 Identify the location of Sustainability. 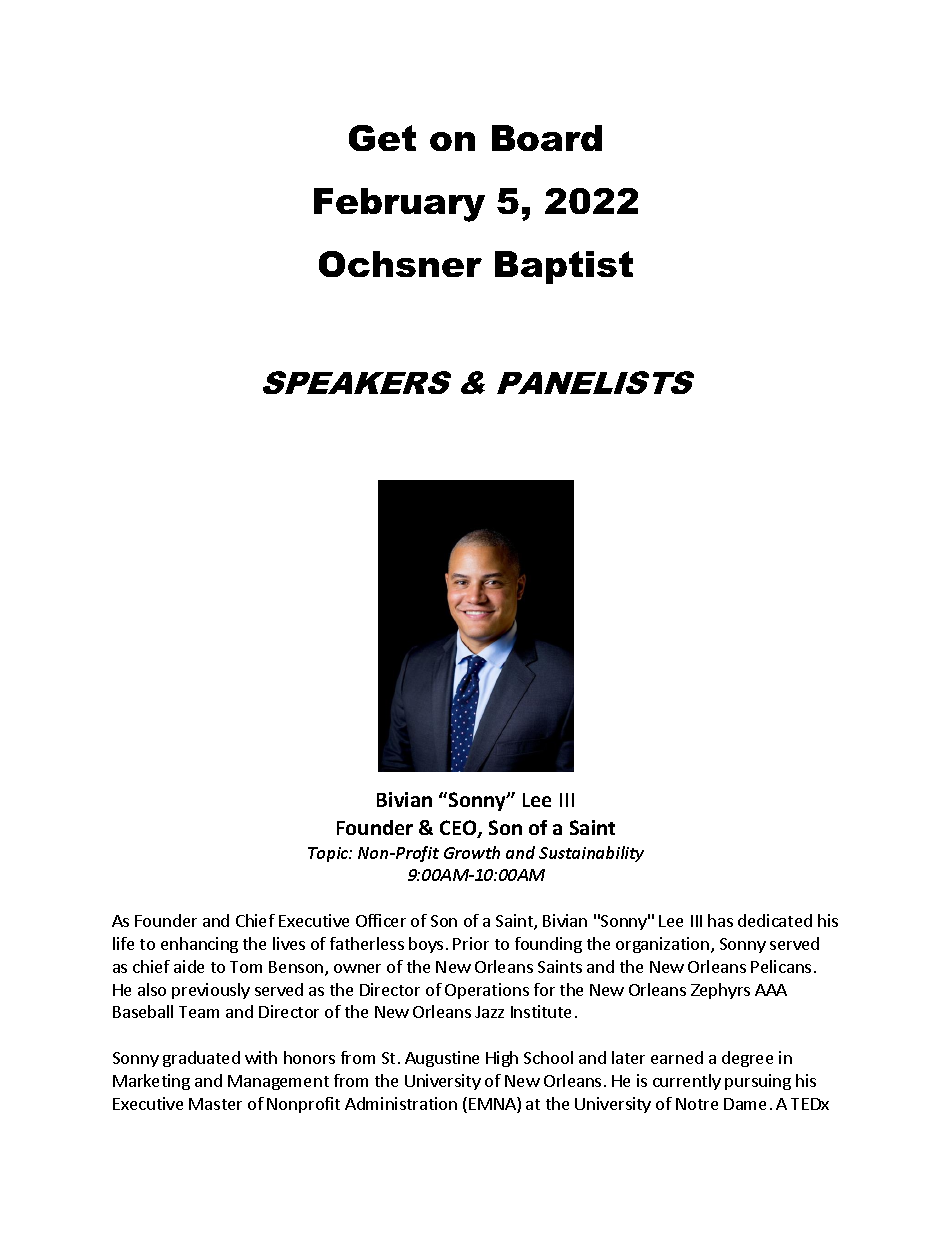
(591, 854).
